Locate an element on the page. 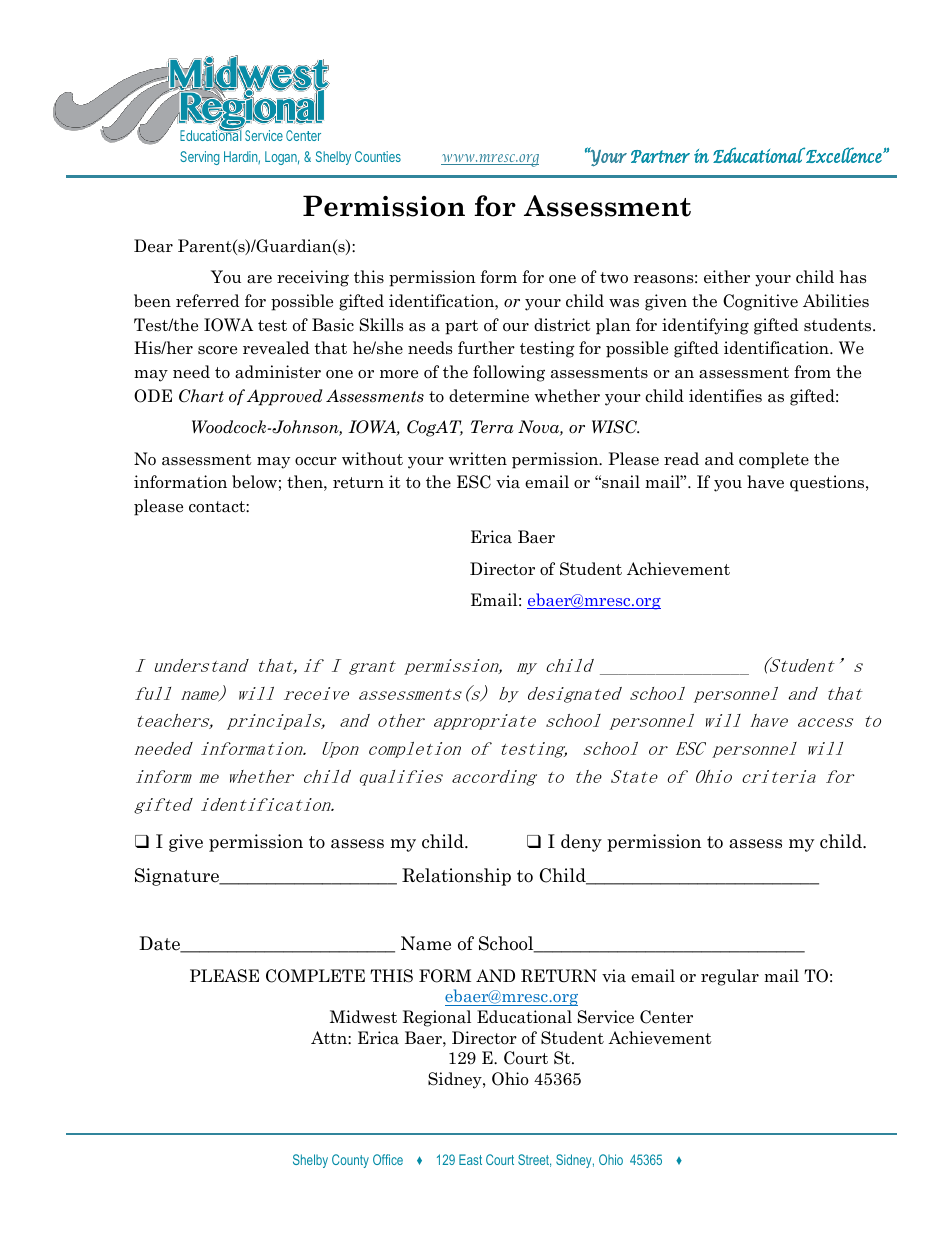 The height and width of the image is (1233, 952). regular is located at coordinates (730, 977).
